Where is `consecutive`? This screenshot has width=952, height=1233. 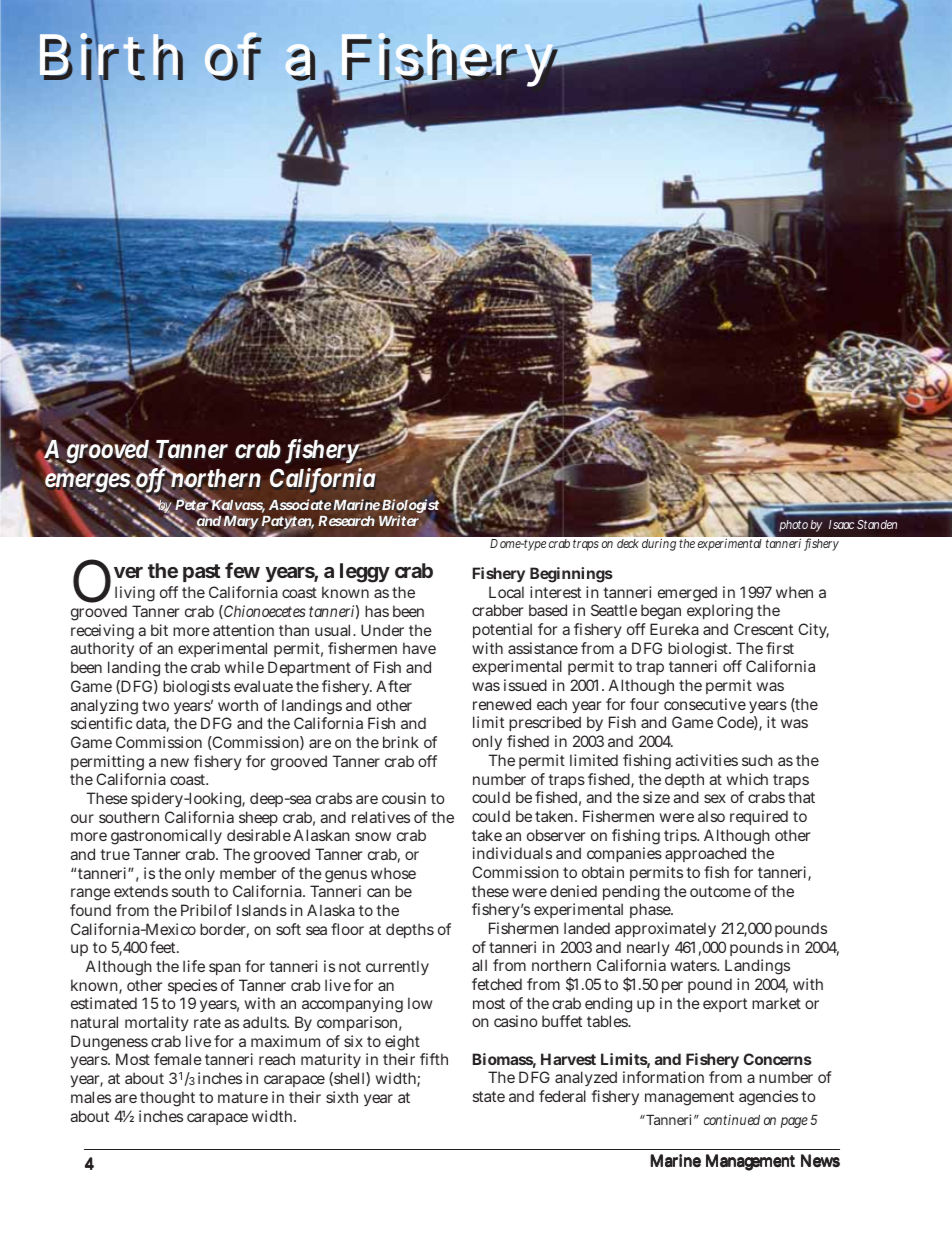
consecutive is located at coordinates (705, 704).
